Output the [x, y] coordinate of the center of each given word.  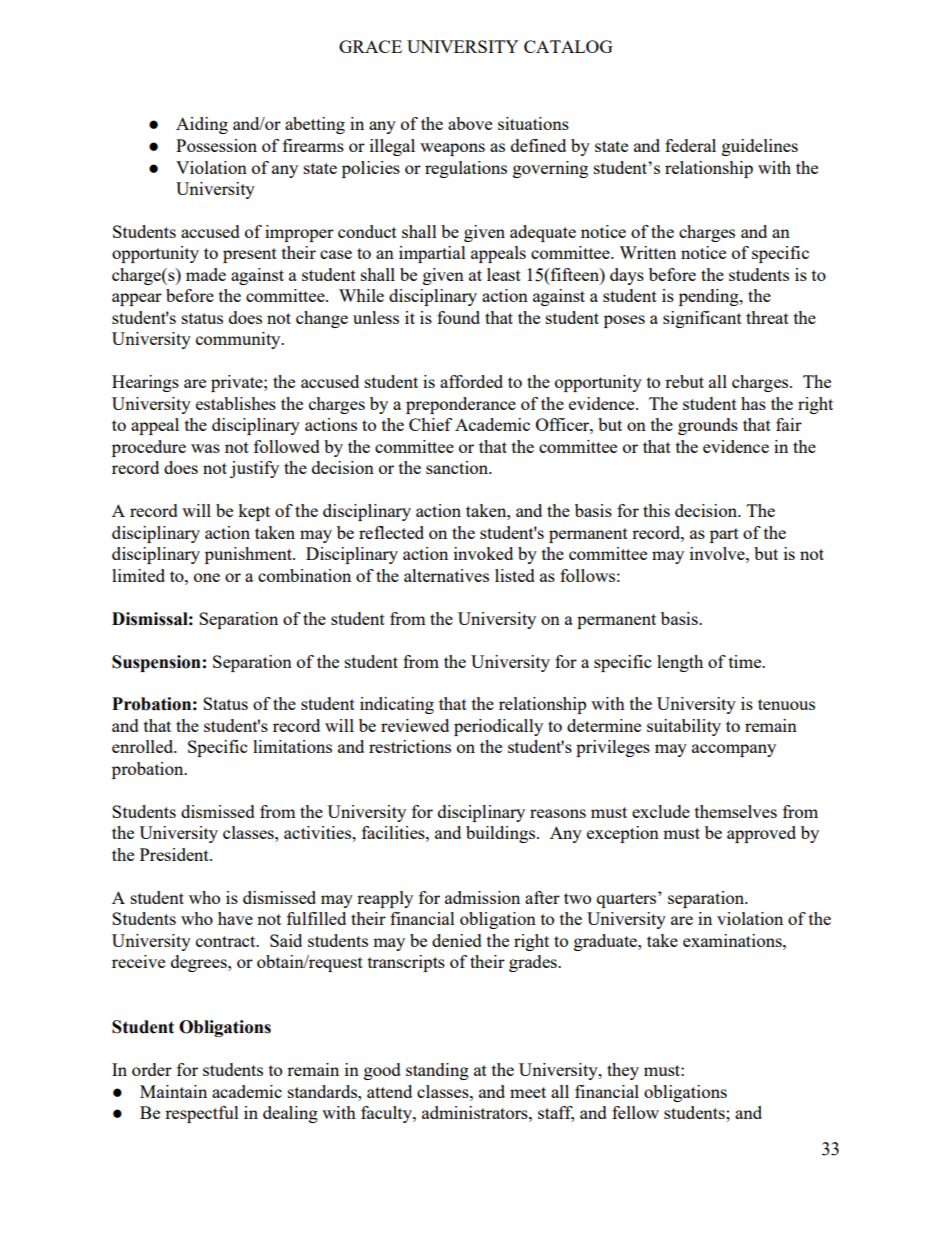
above [470, 123]
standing [437, 1071]
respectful [202, 1114]
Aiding [202, 125]
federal [690, 145]
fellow [635, 1112]
